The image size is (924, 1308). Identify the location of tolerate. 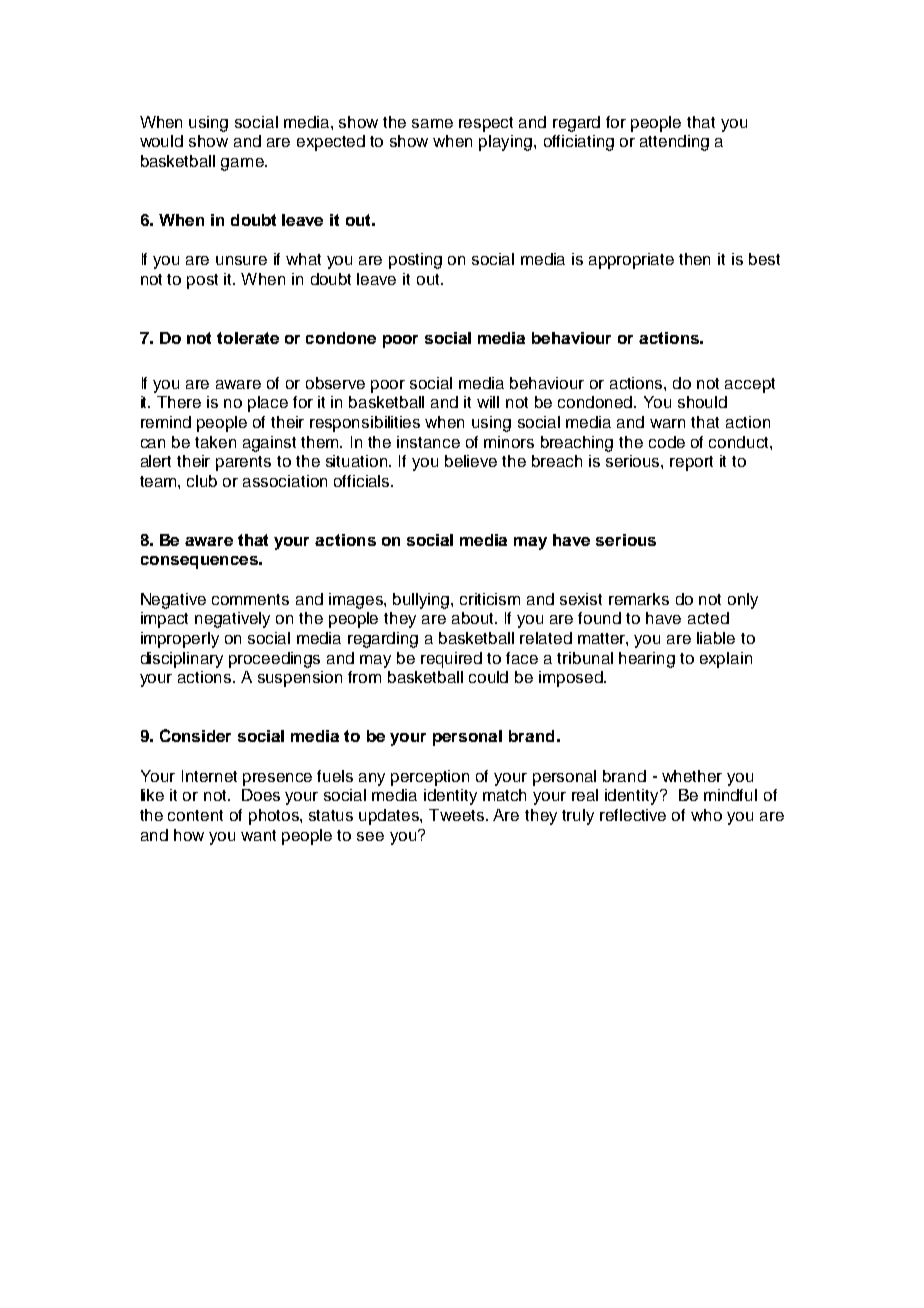
(248, 338).
